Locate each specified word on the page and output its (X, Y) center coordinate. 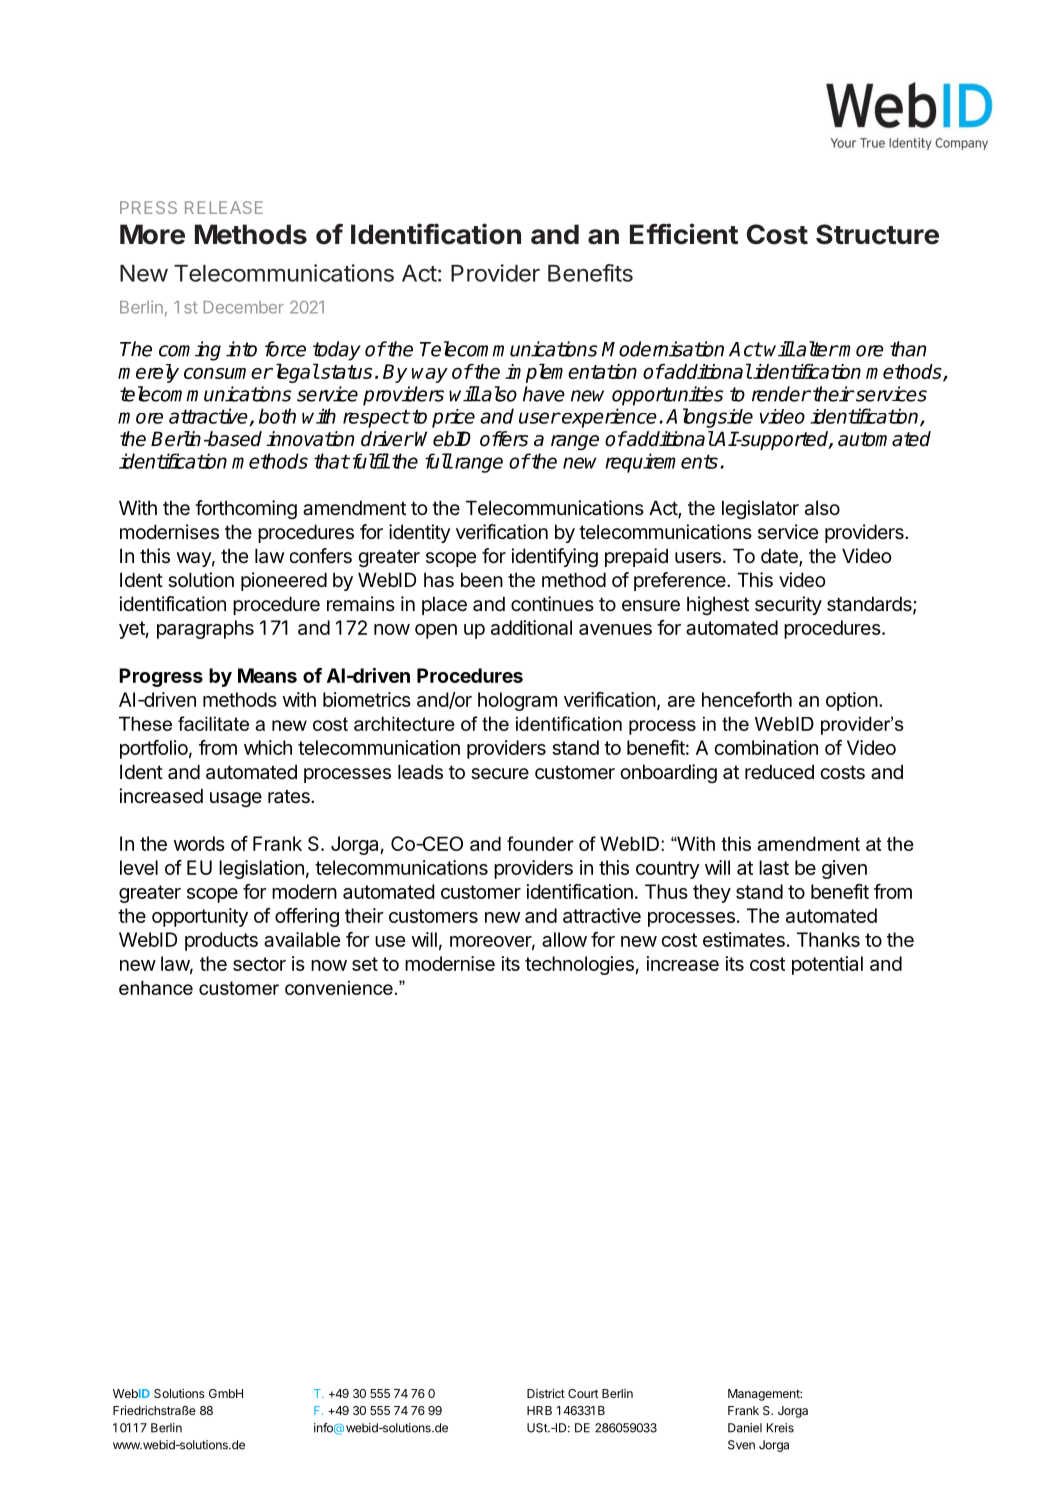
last (774, 867)
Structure (877, 234)
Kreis (780, 1428)
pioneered (284, 581)
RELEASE (224, 207)
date (780, 557)
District (546, 1393)
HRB (539, 1410)
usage (236, 799)
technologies (579, 965)
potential (827, 965)
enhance (156, 987)
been (482, 580)
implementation (571, 373)
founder (540, 843)
